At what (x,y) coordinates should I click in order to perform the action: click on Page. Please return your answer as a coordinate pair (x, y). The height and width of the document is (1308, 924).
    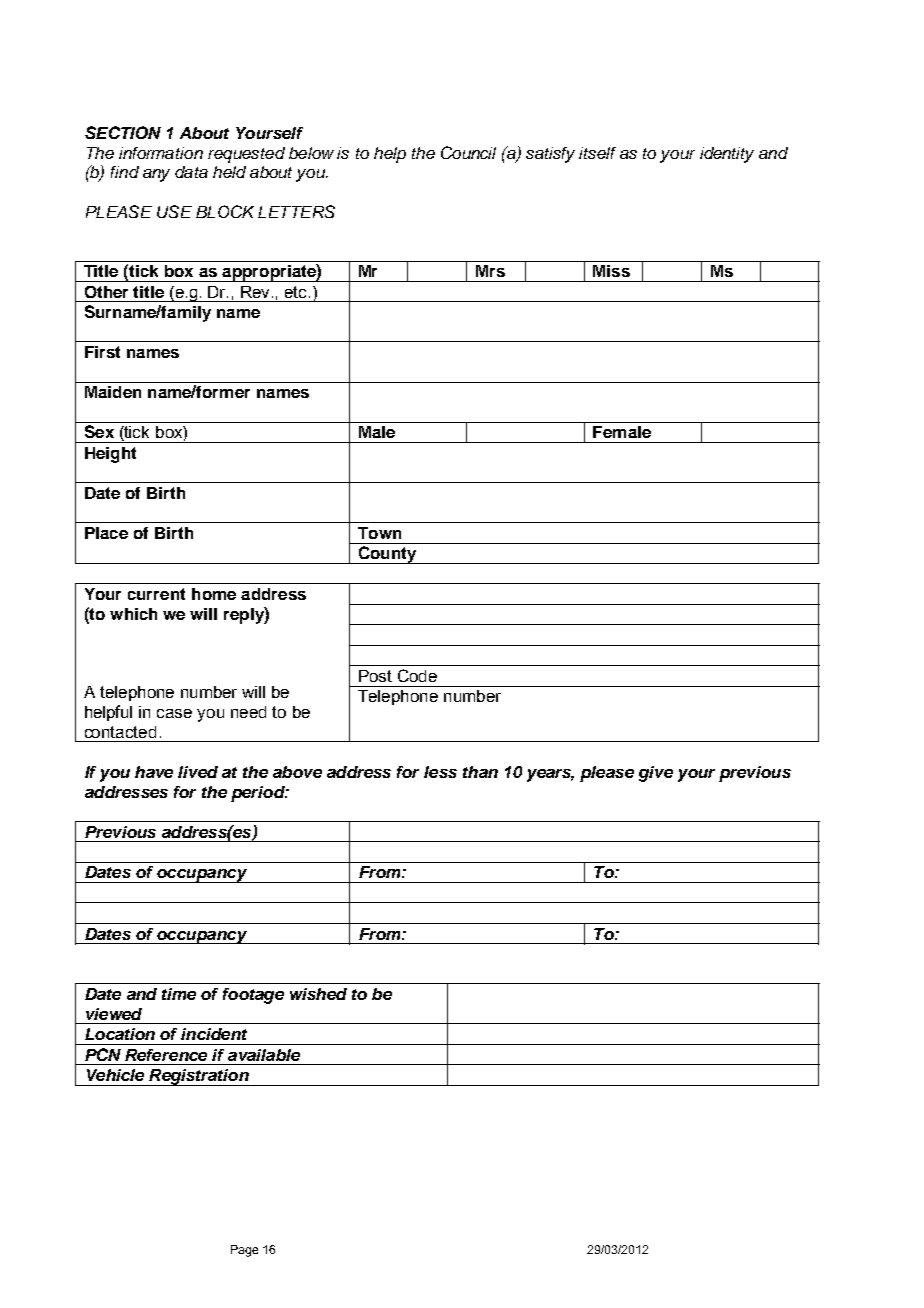
    Looking at the image, I should click on (244, 1251).
